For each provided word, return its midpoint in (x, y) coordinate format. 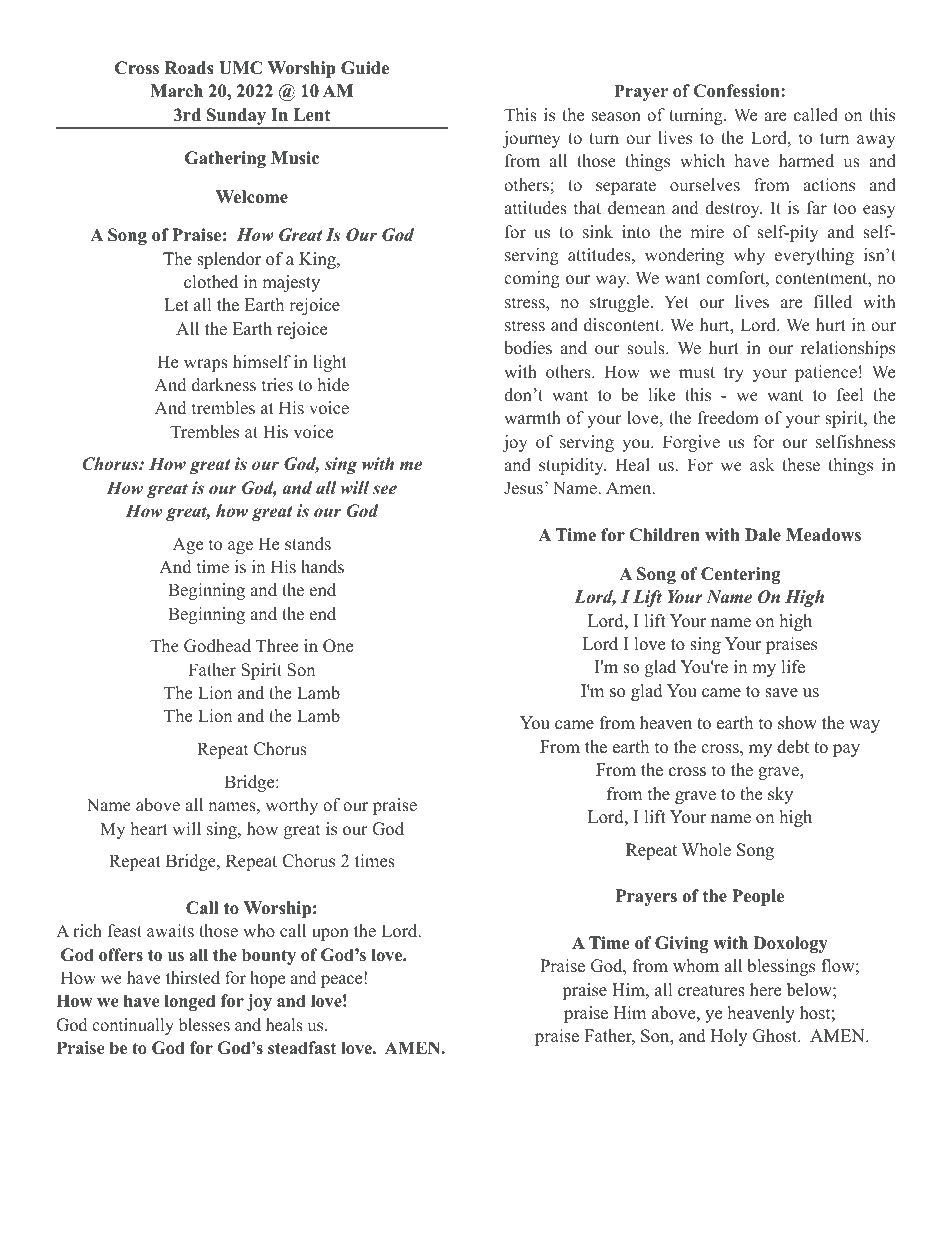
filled (833, 302)
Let (176, 305)
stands (308, 544)
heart (149, 829)
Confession (738, 91)
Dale (763, 535)
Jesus (523, 488)
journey (532, 139)
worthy (291, 806)
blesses (204, 1025)
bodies (528, 348)
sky (780, 795)
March (176, 91)
